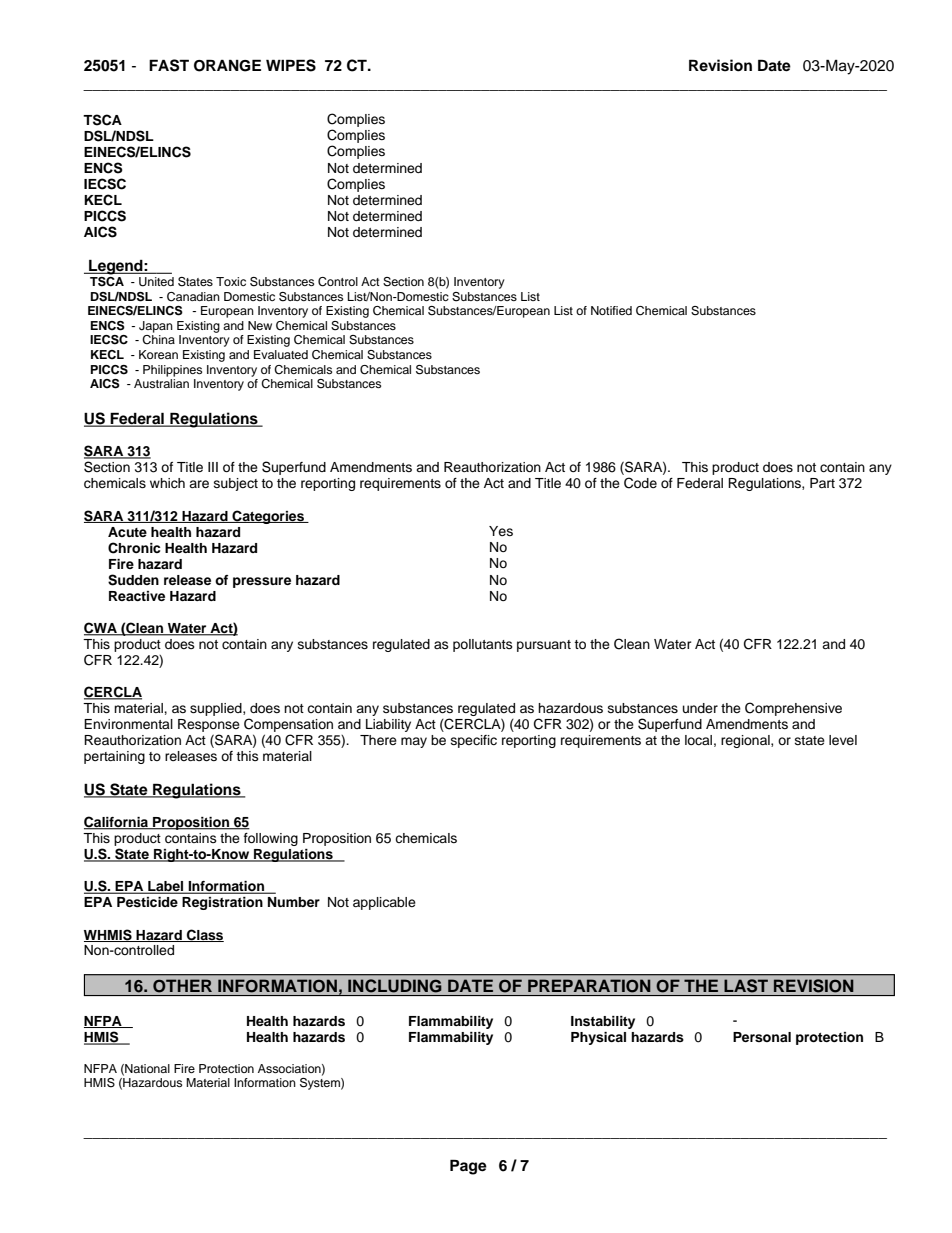 The width and height of the screenshot is (952, 1233). Describe the element at coordinates (291, 65) in the screenshot. I see `WIPES` at that location.
